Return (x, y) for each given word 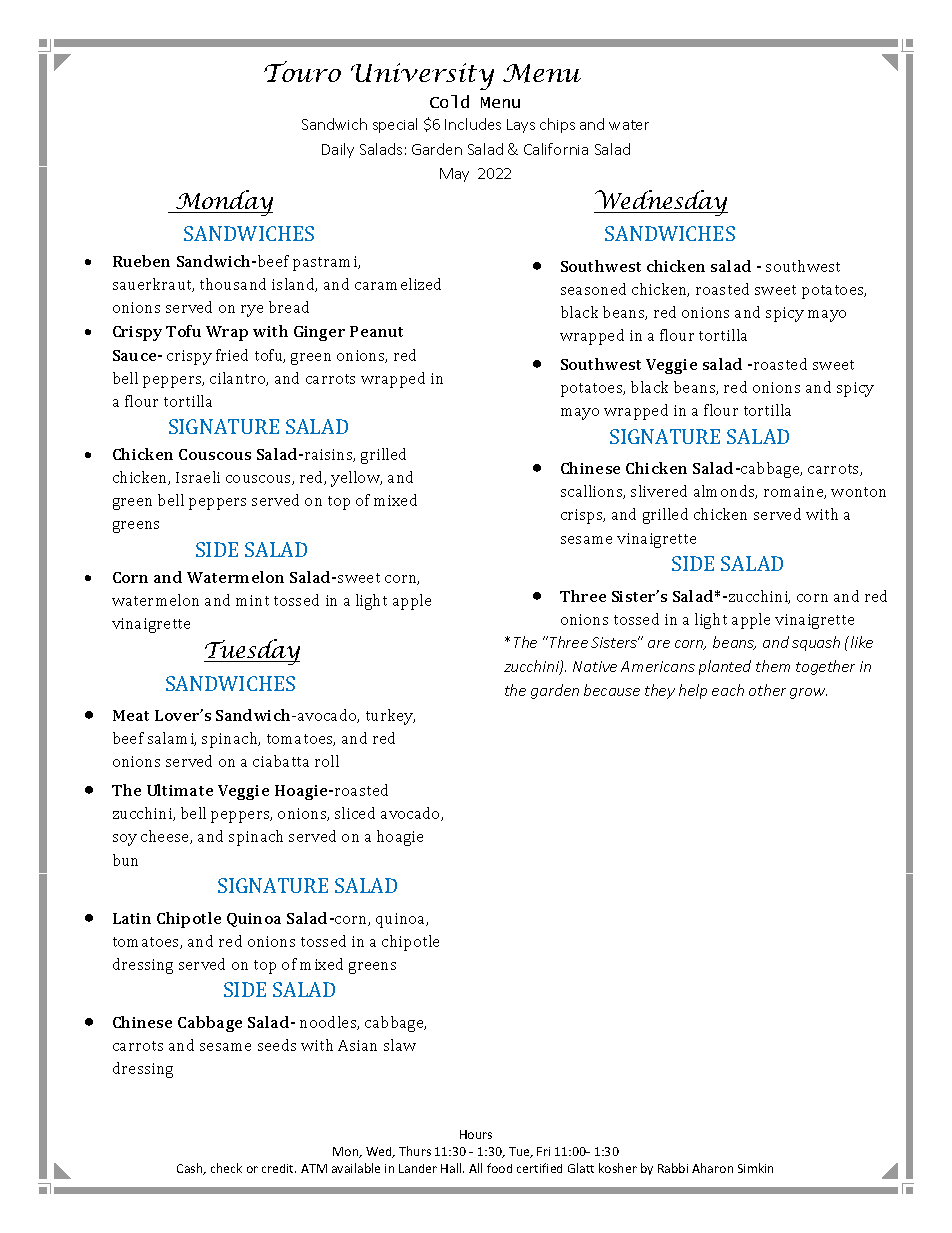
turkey (390, 717)
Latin (132, 918)
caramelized (398, 284)
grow (808, 693)
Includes (473, 124)
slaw (400, 1045)
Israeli (198, 477)
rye (252, 311)
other (767, 690)
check (226, 1168)
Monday (223, 203)
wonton (858, 492)
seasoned (593, 289)
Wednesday (661, 203)
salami (172, 739)
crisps (583, 516)
